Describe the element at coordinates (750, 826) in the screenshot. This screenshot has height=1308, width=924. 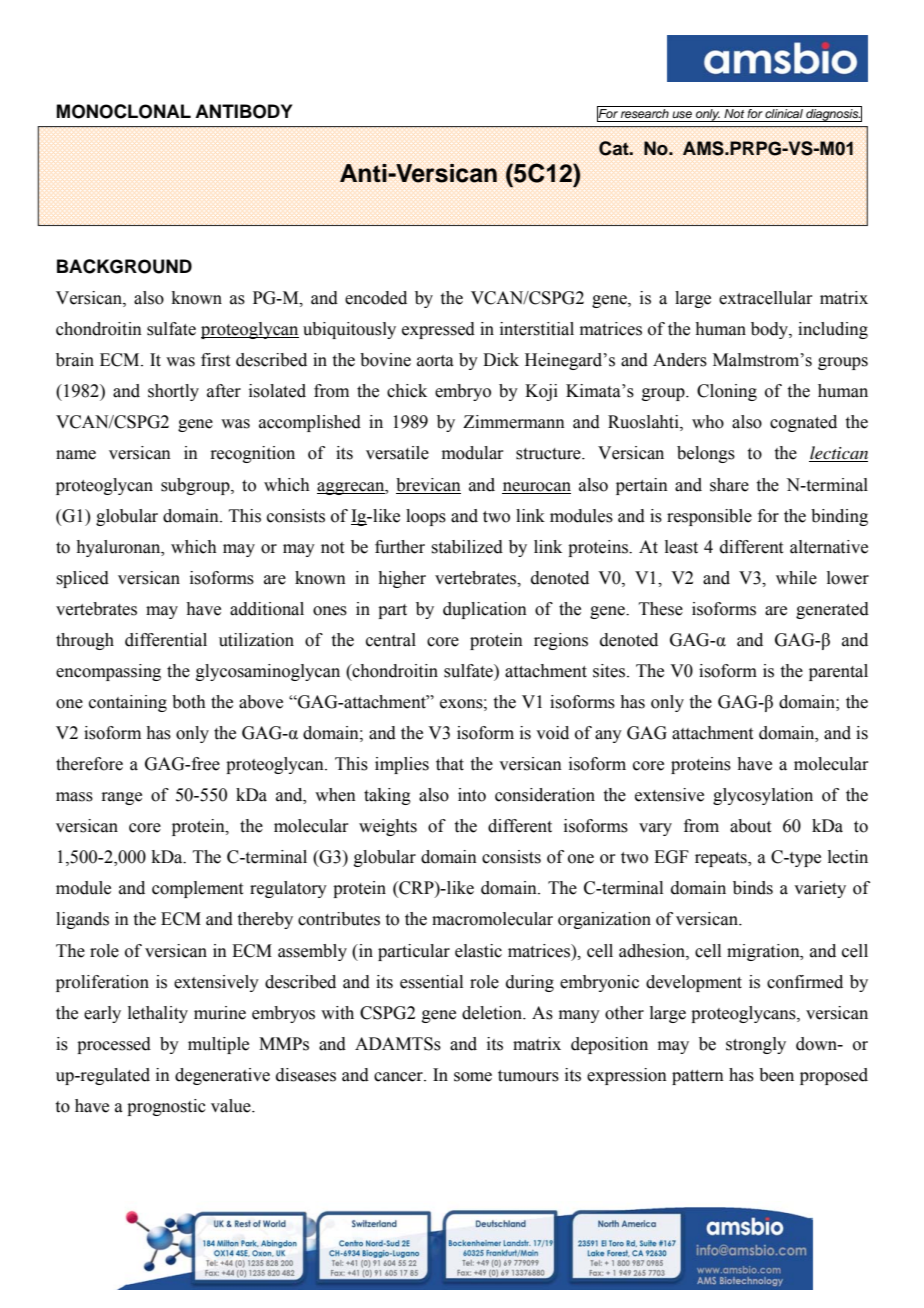
I see `about` at that location.
